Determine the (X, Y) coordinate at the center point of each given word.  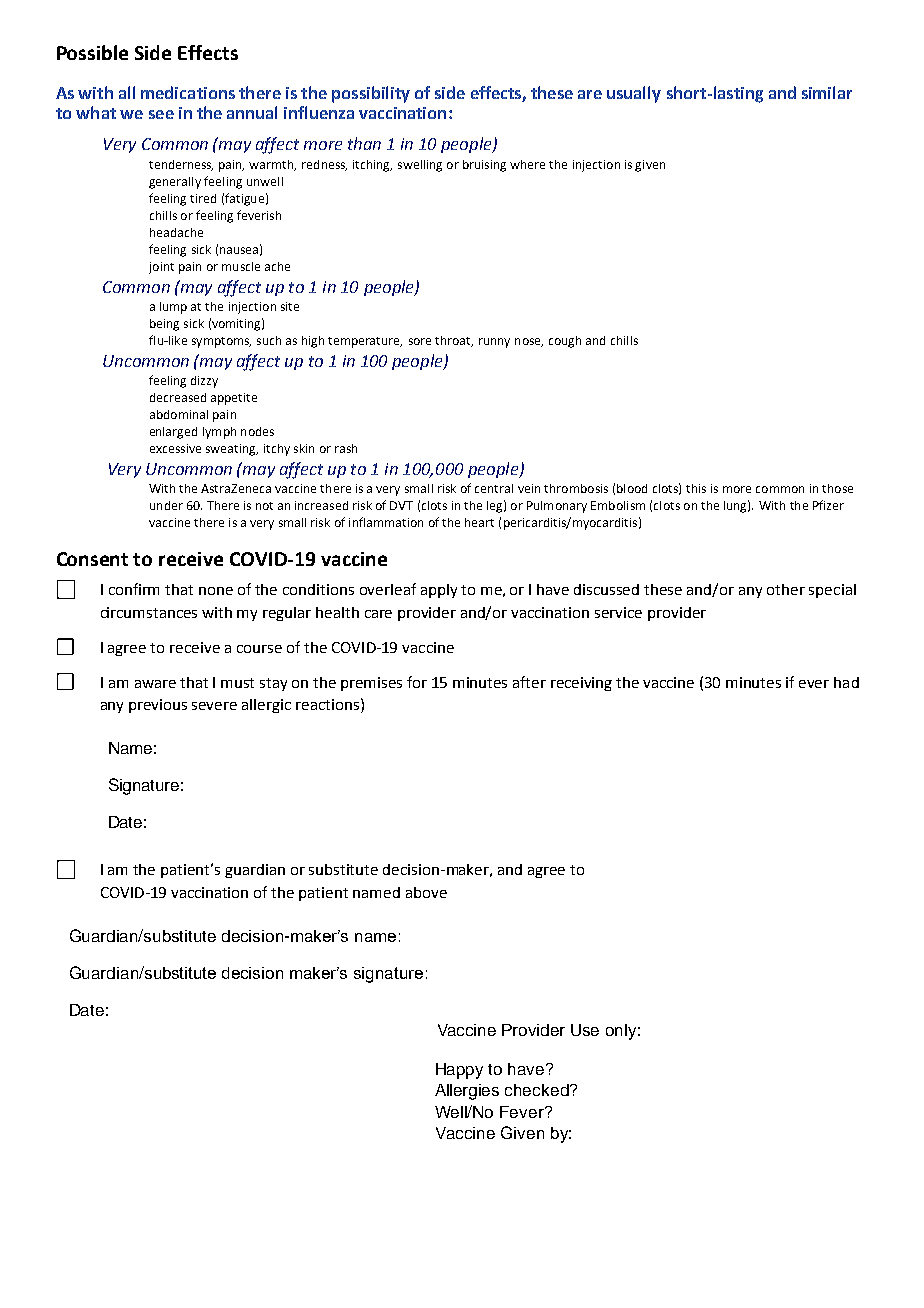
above (426, 892)
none (216, 591)
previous (158, 706)
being (164, 325)
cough (565, 342)
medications (188, 92)
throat (454, 341)
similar (827, 92)
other (786, 589)
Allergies (467, 1092)
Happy (459, 1071)
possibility (371, 94)
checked (538, 1090)
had (846, 682)
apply (439, 591)
